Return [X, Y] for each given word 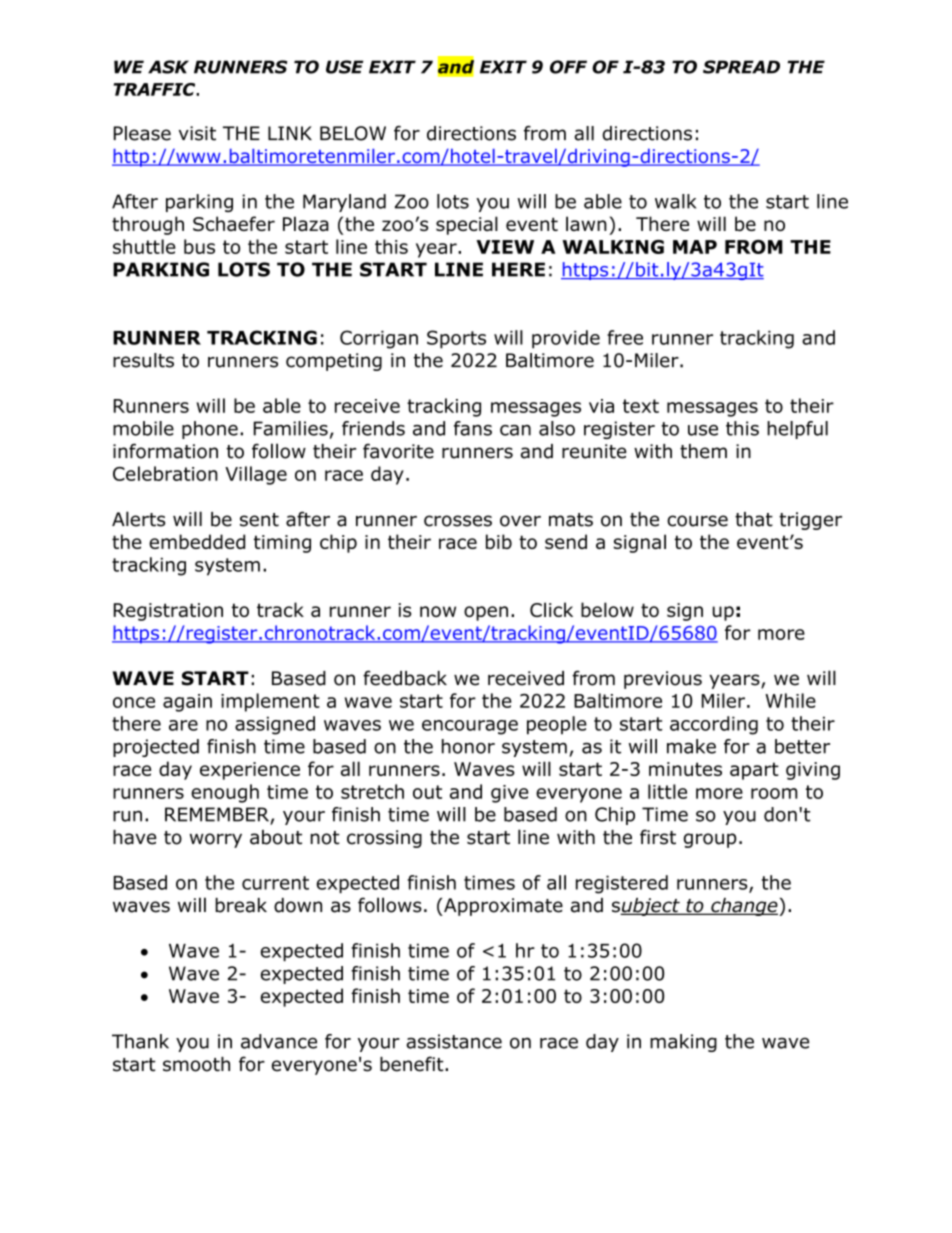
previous [663, 680]
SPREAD [741, 67]
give [510, 794]
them [703, 451]
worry [216, 840]
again [187, 703]
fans [473, 428]
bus [199, 246]
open [486, 613]
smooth [196, 1064]
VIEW [505, 247]
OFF [568, 67]
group [710, 840]
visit [197, 133]
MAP [695, 247]
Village [256, 475]
